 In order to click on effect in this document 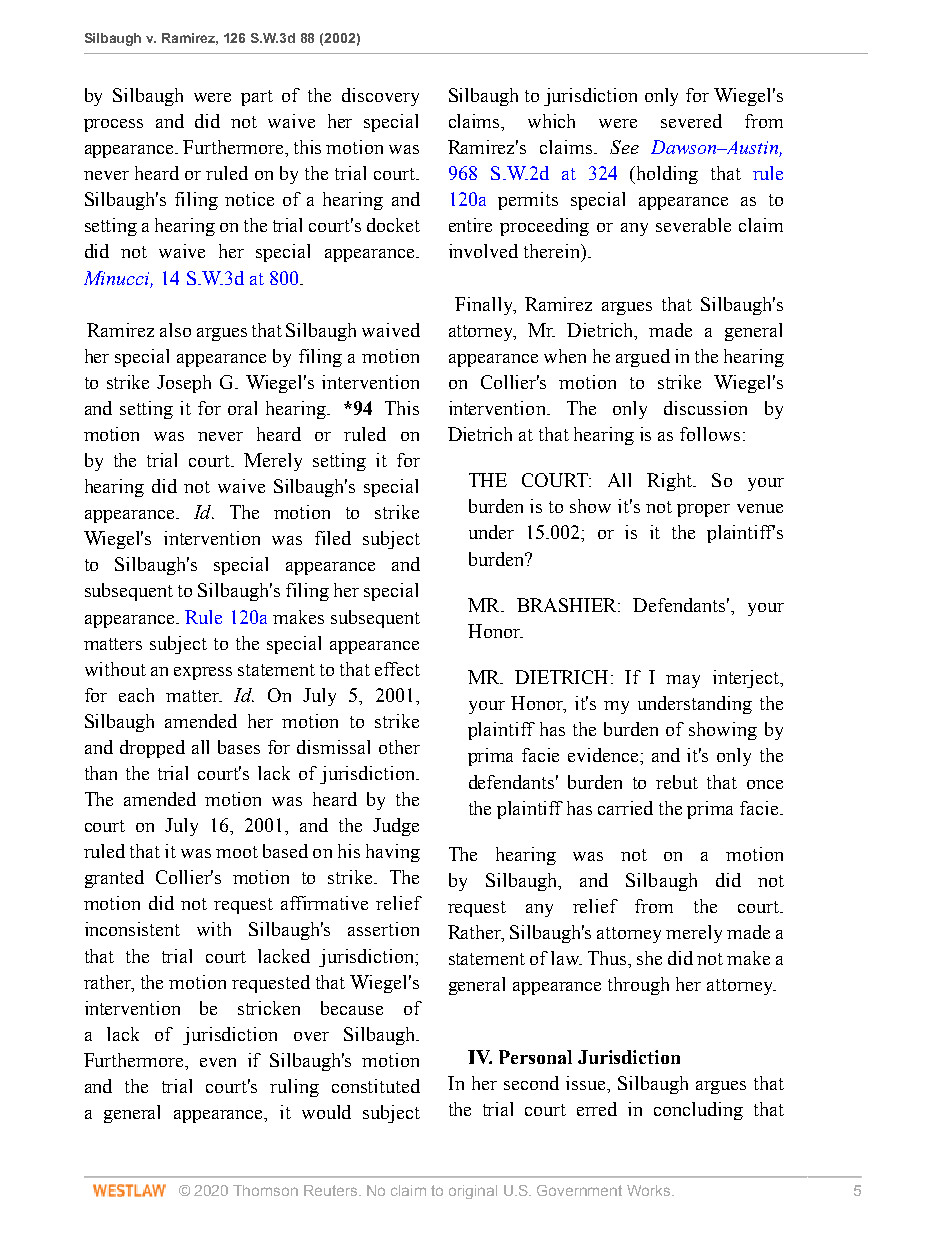, I will do `click(397, 669)`.
